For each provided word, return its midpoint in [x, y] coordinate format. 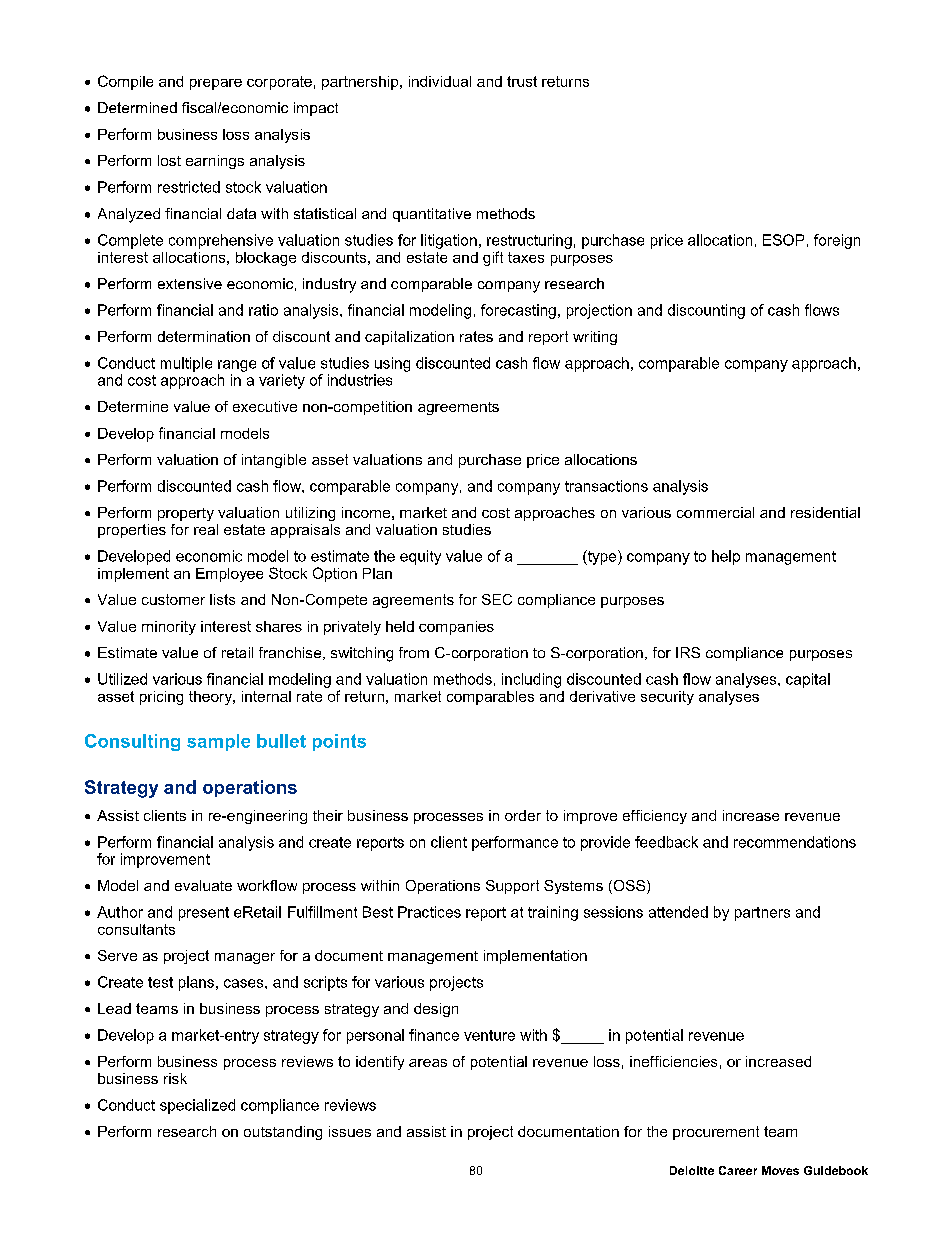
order [523, 815]
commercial [715, 512]
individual [440, 81]
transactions [606, 486]
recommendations [795, 842]
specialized [197, 1106]
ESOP [783, 240]
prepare [216, 84]
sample [218, 742]
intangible [274, 461]
